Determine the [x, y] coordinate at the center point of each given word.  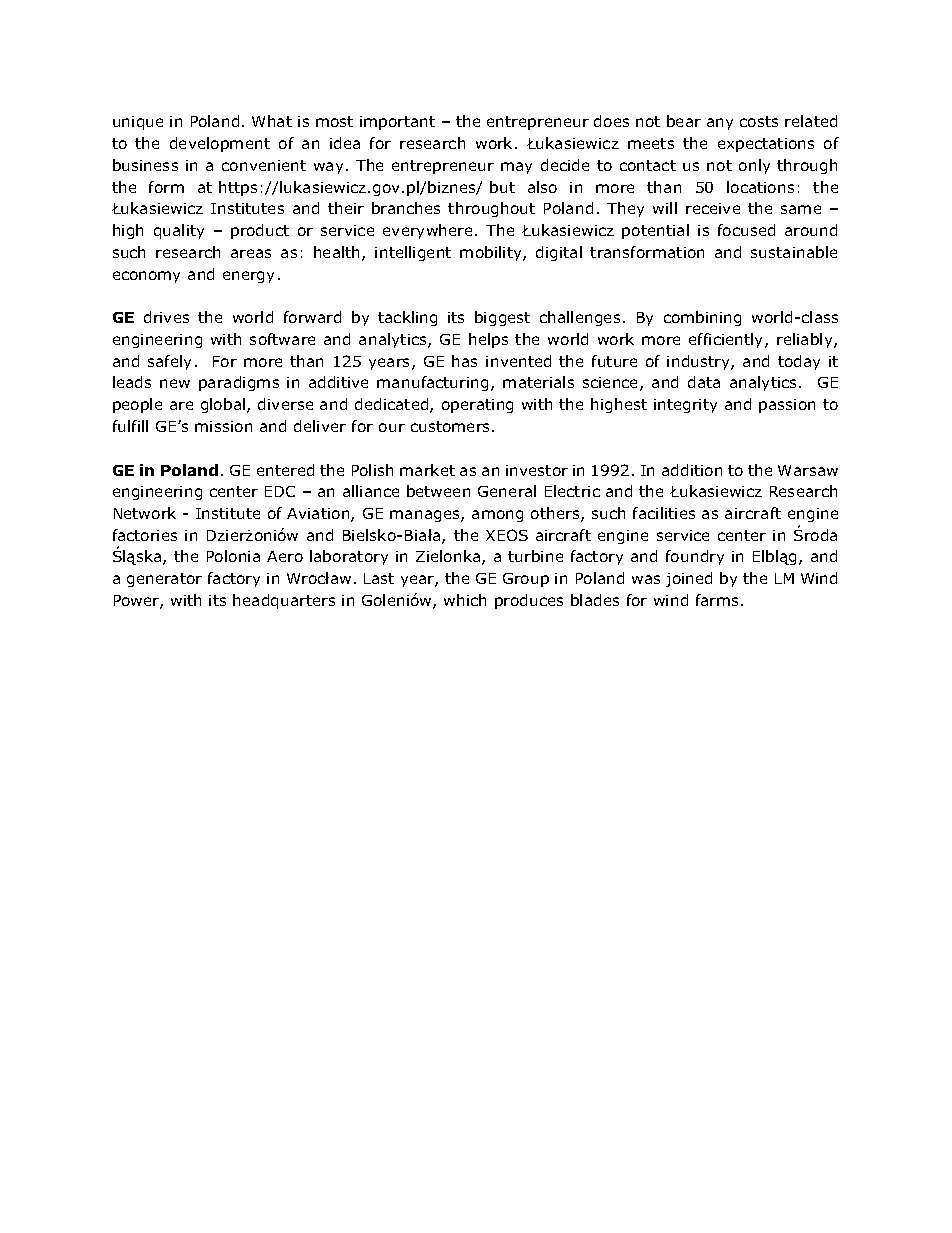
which [465, 600]
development [220, 144]
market [427, 470]
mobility [492, 253]
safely [169, 362]
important [397, 123]
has [464, 361]
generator [164, 580]
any [720, 124]
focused [746, 230]
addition [692, 470]
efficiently [727, 340]
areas [251, 253]
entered [285, 470]
